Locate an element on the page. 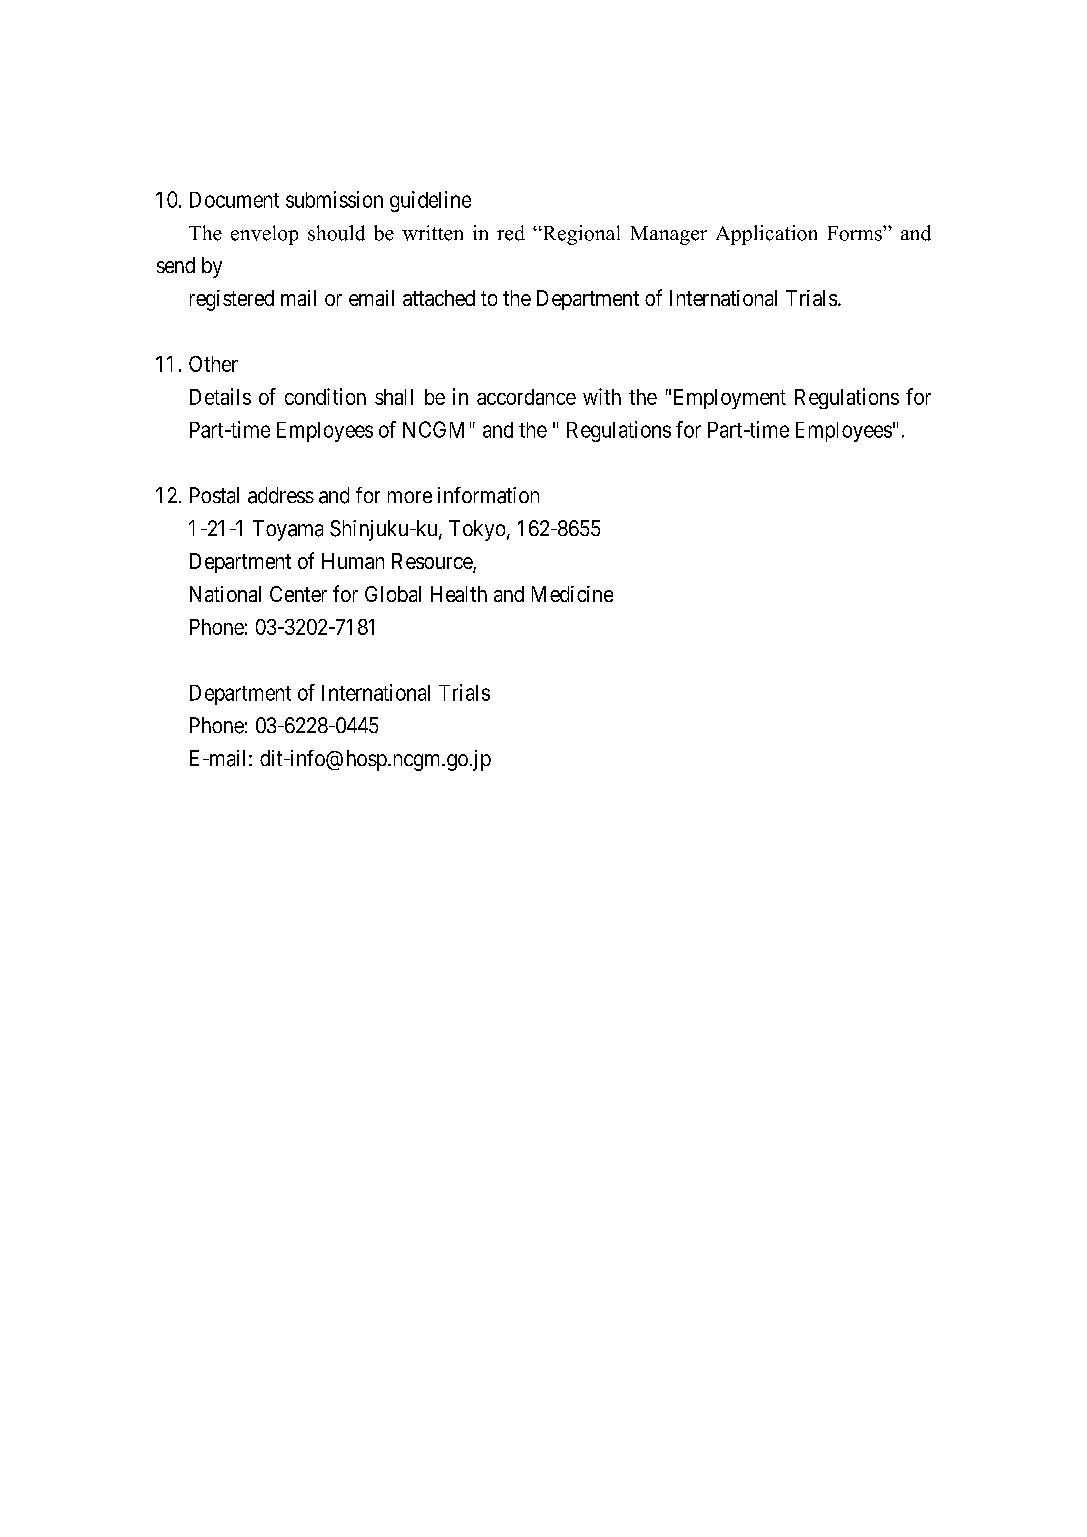 The width and height of the page is (1087, 1537). Health is located at coordinates (459, 594).
